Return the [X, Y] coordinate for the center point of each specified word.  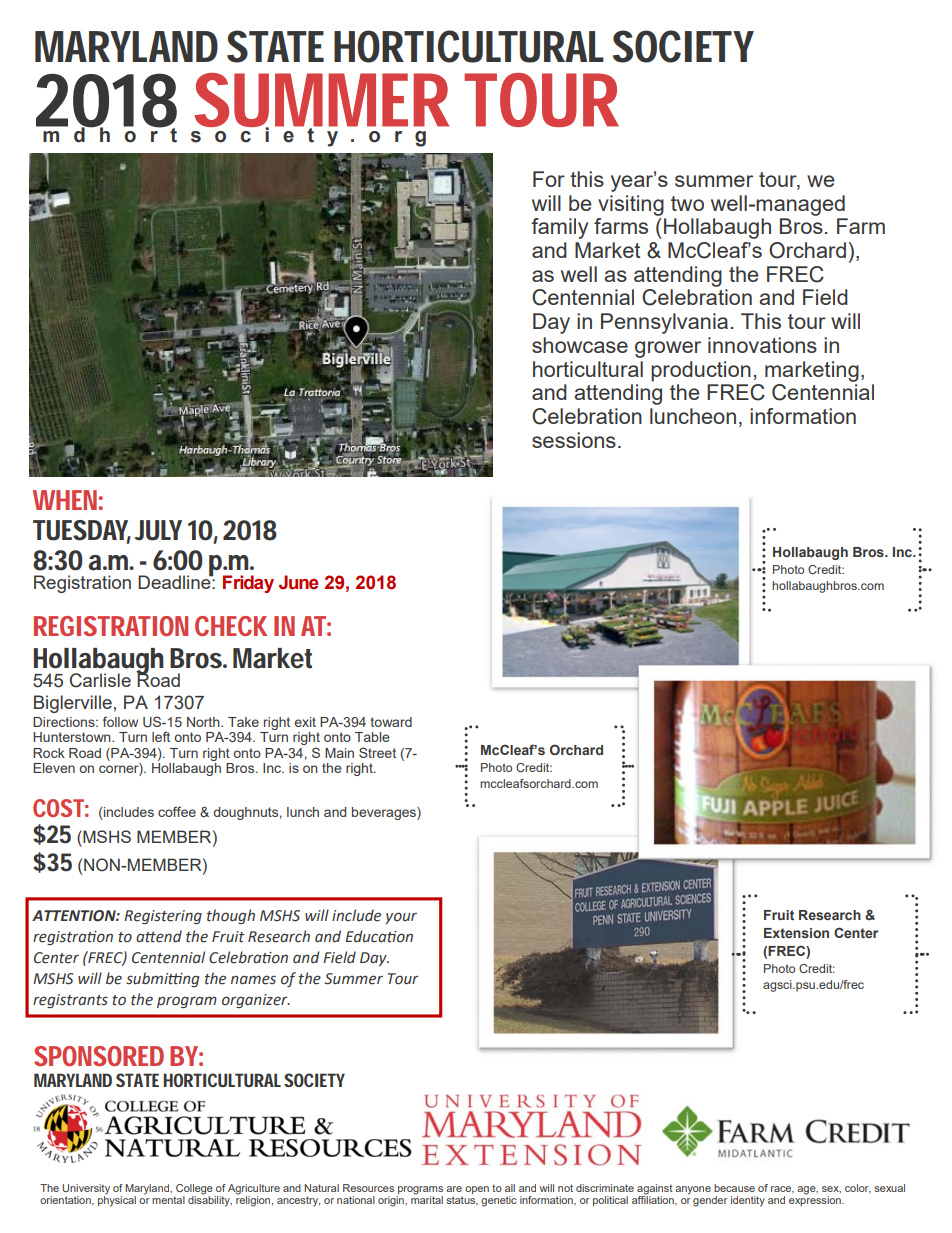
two [687, 203]
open [477, 1190]
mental [168, 1200]
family [560, 228]
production [701, 371]
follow [120, 721]
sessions [574, 440]
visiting [631, 205]
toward [391, 722]
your [401, 918]
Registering [163, 917]
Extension [796, 933]
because [734, 1188]
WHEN [65, 500]
